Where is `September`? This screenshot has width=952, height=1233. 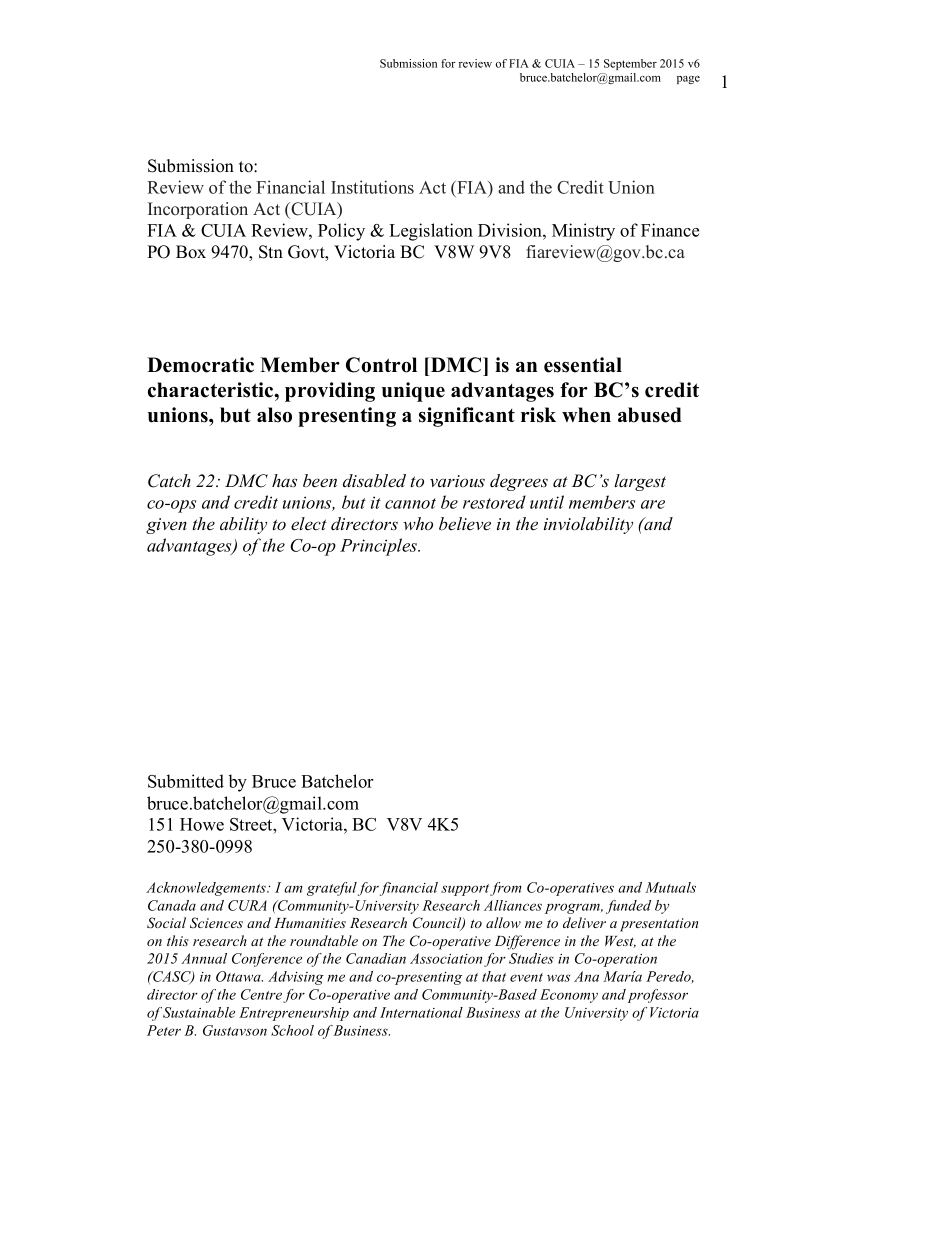 September is located at coordinates (630, 64).
